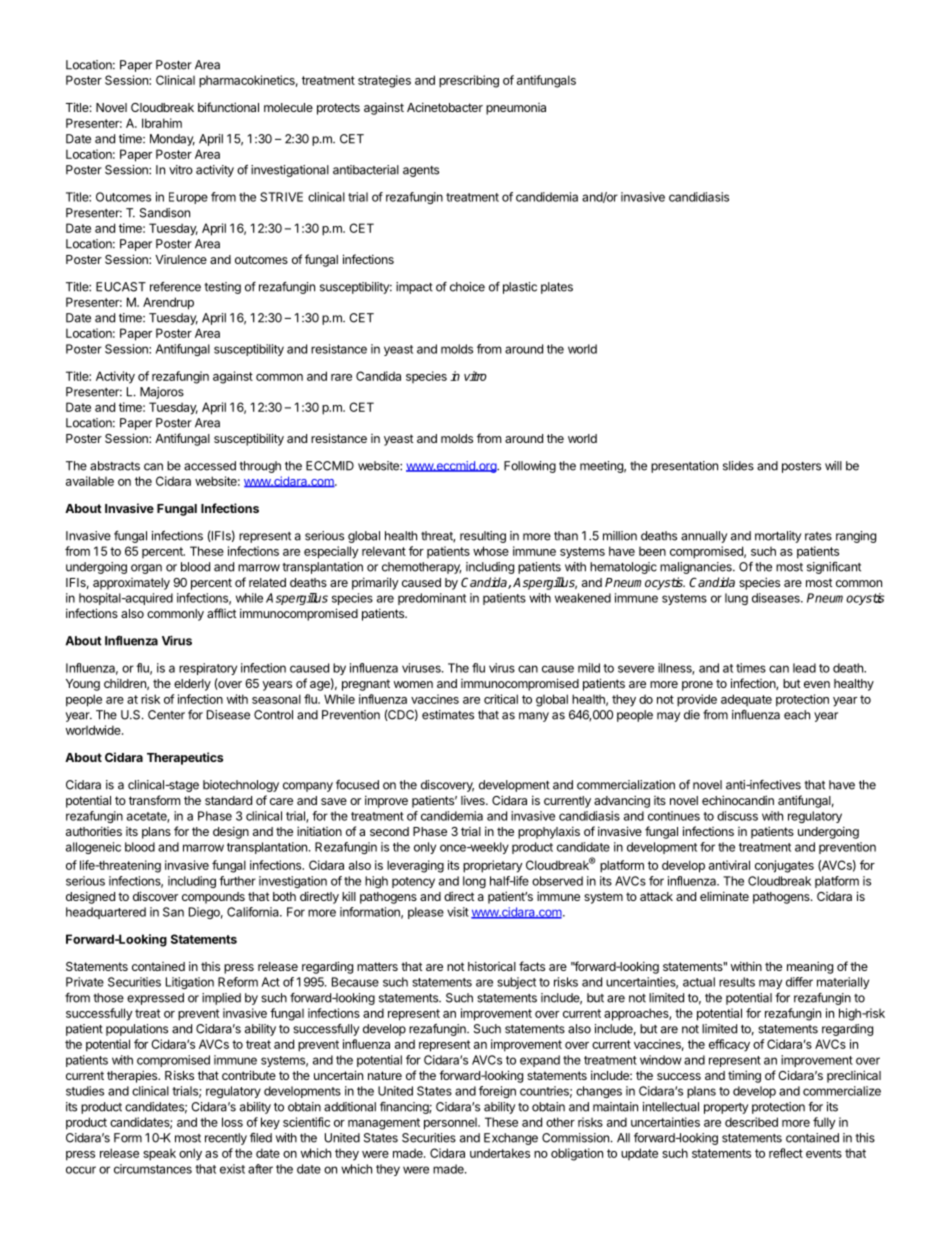 The height and width of the screenshot is (1233, 952). Describe the element at coordinates (445, 107) in the screenshot. I see `Acinetobacter` at that location.
